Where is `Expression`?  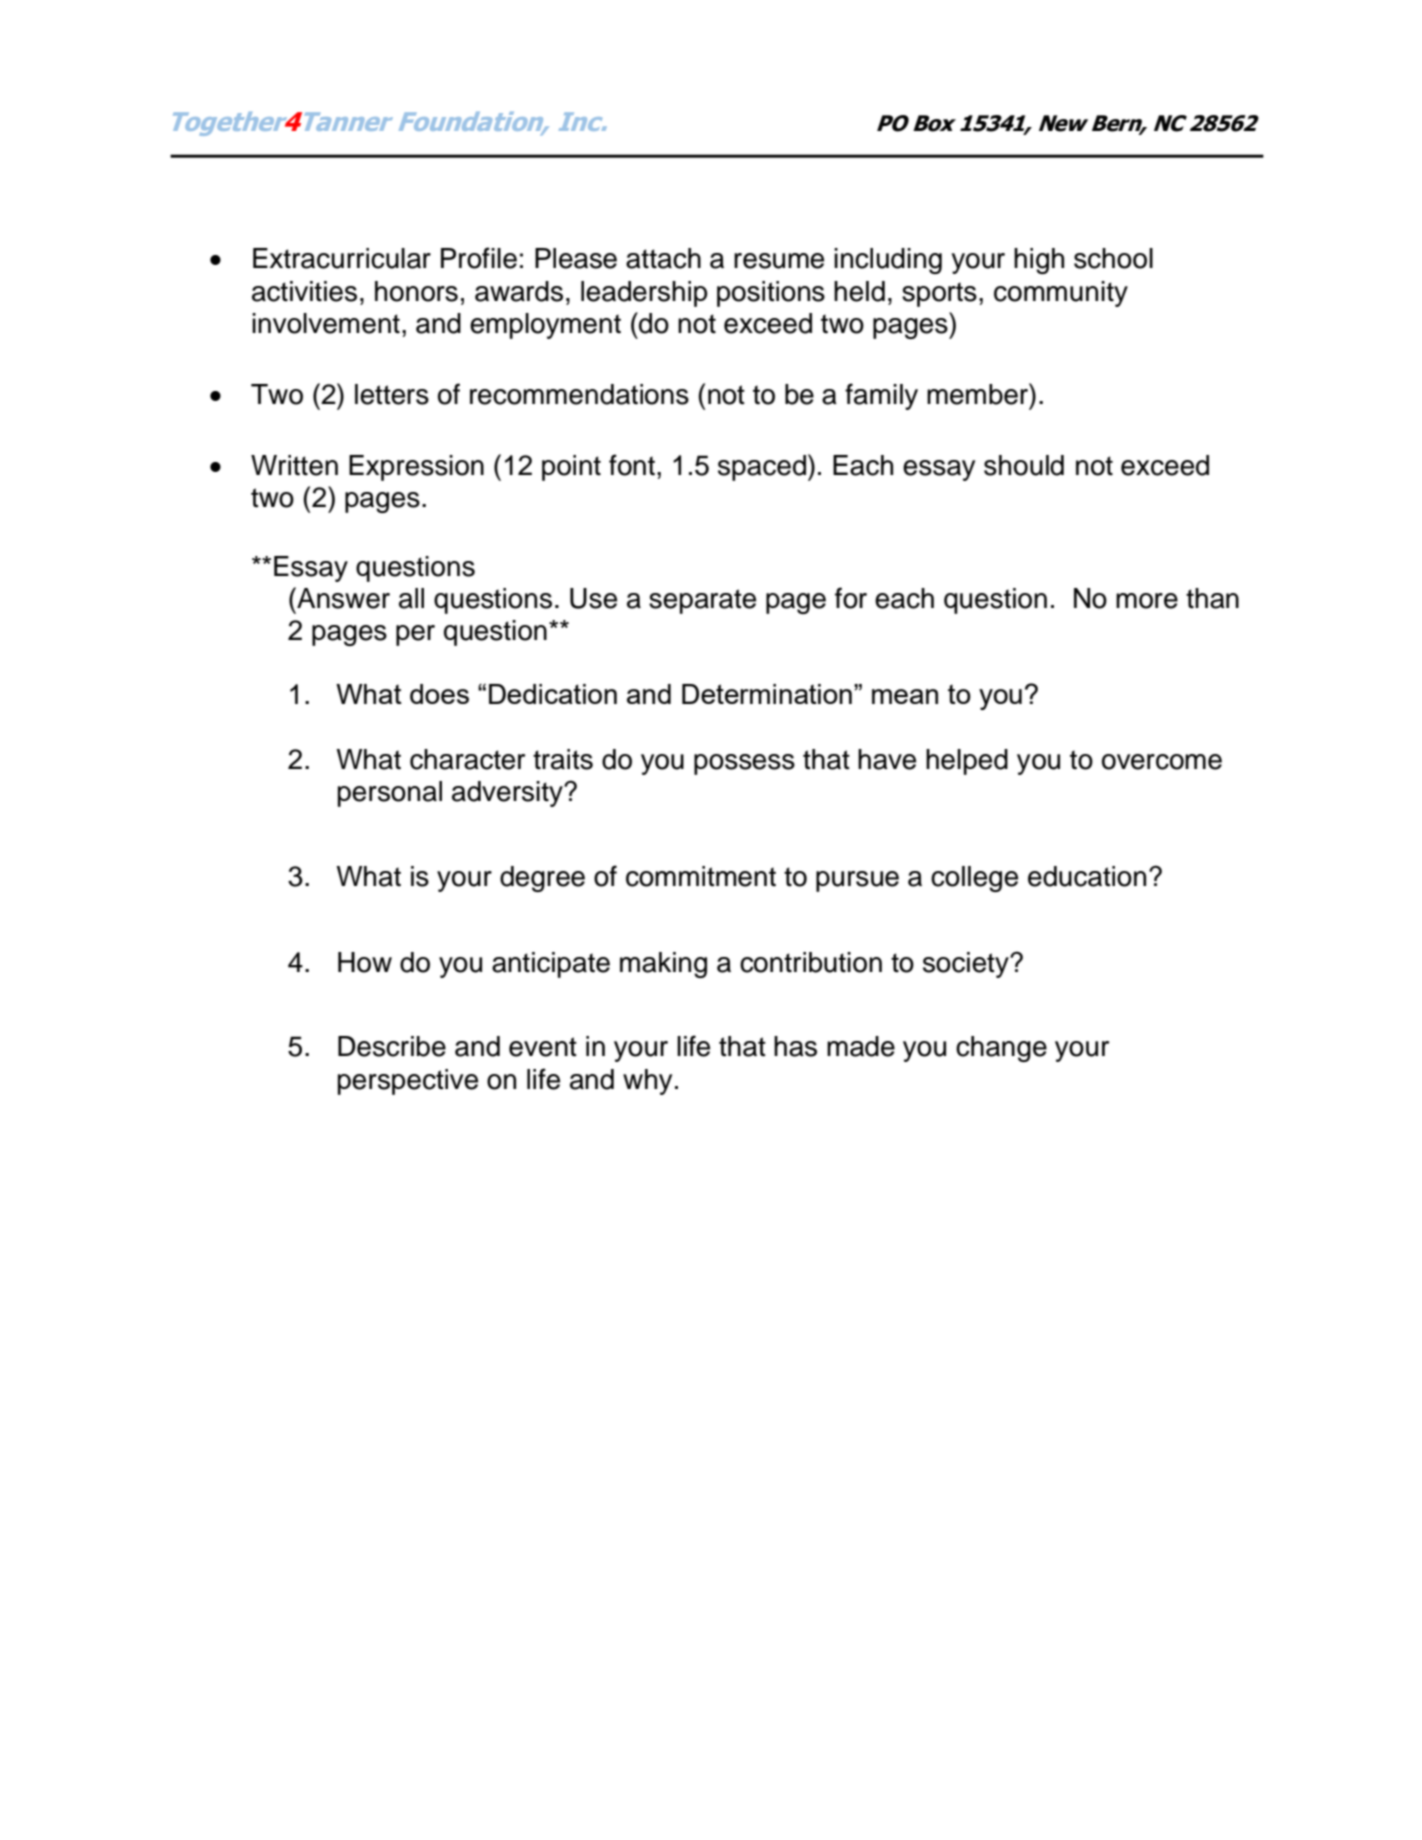
Expression is located at coordinates (416, 468).
